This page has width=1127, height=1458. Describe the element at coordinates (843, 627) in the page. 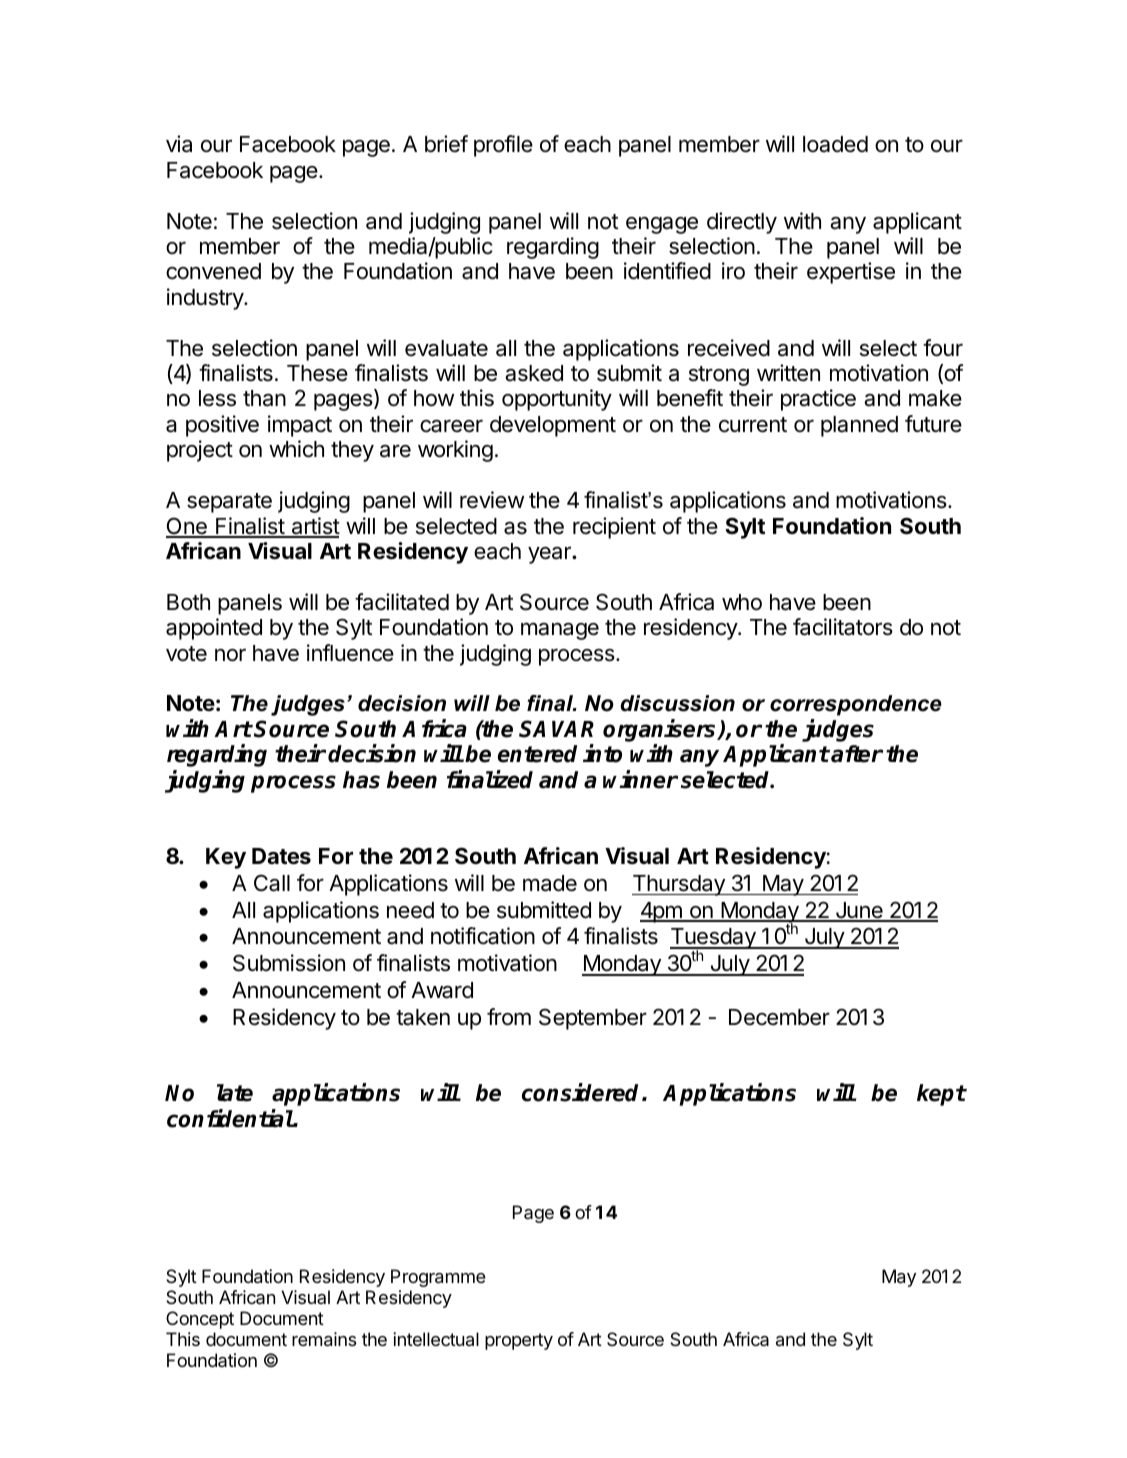

I see `facilitators` at that location.
